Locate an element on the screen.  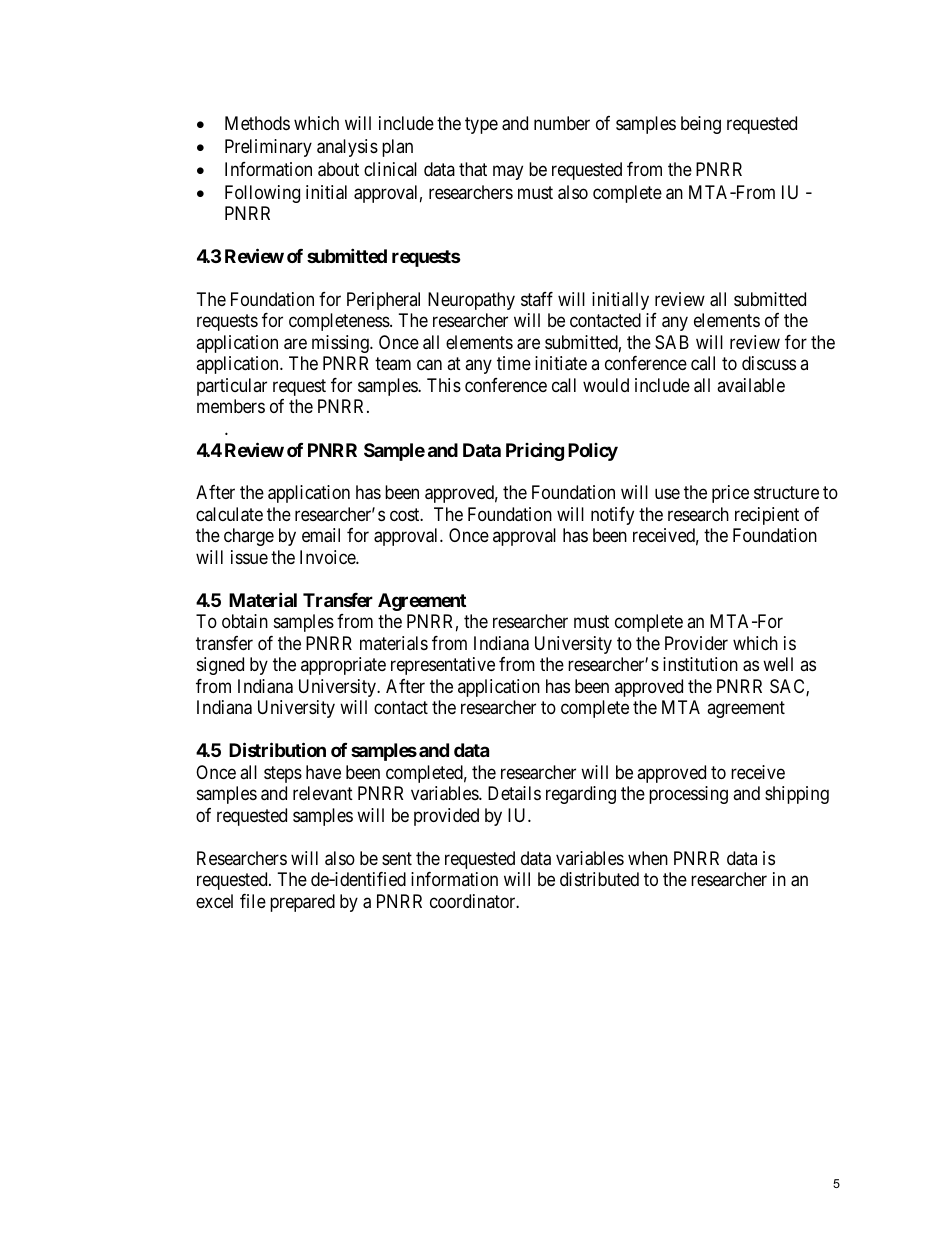
prepared is located at coordinates (302, 903).
